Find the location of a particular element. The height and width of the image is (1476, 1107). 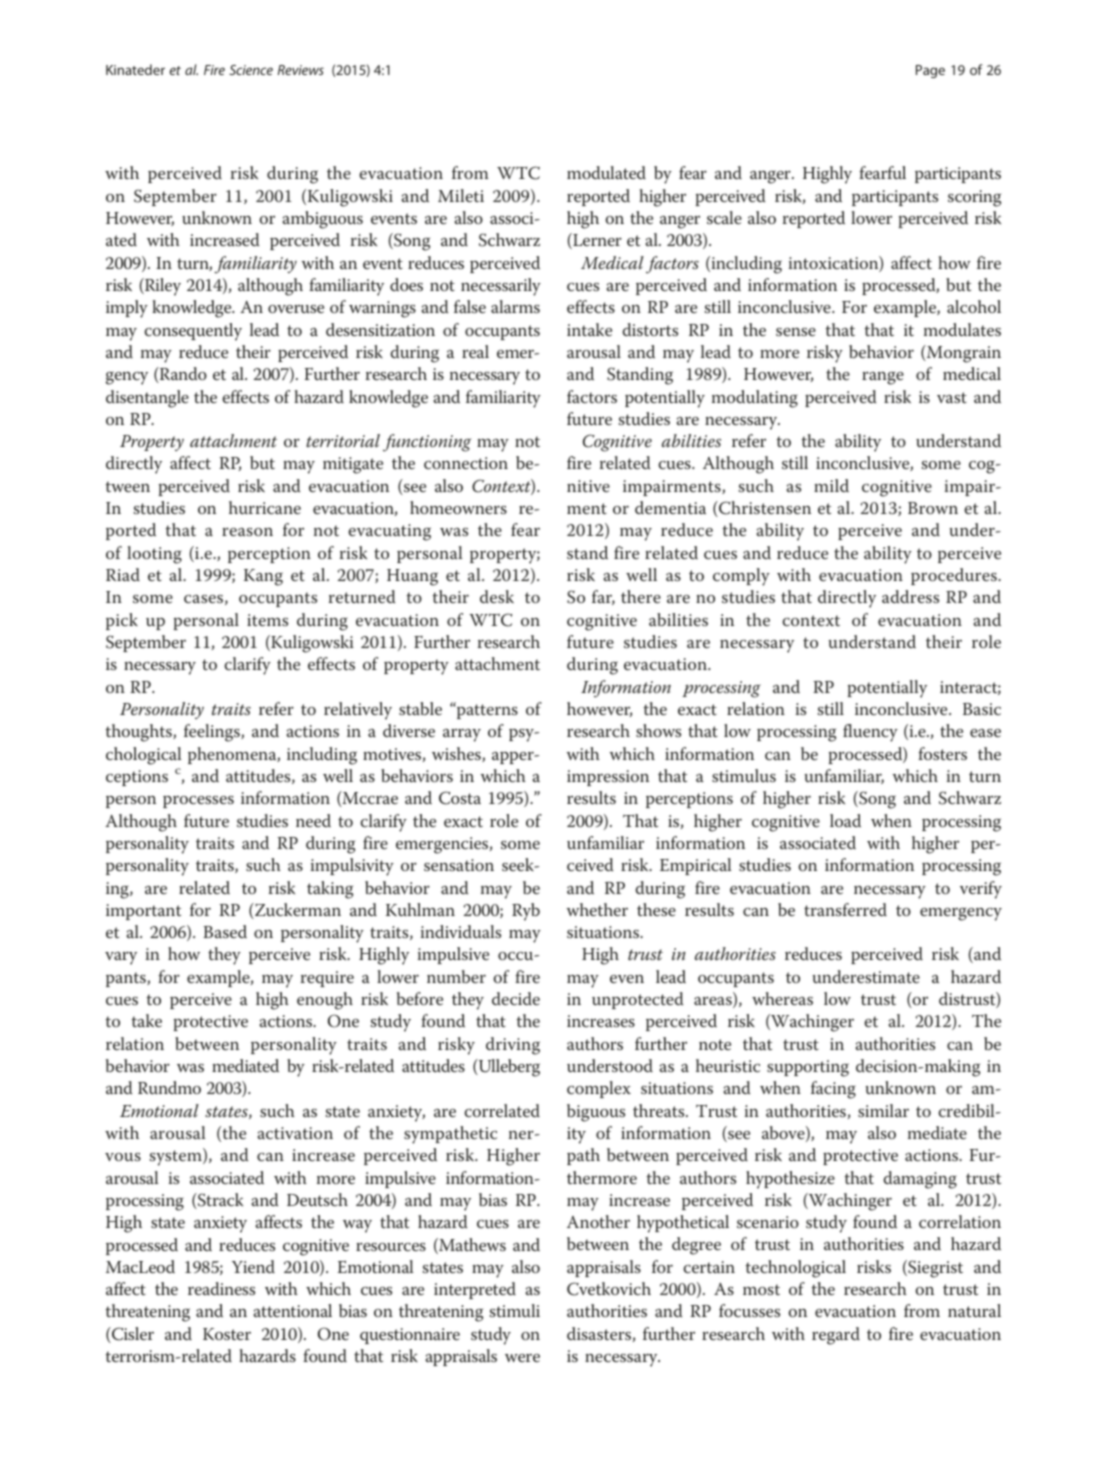

stimuli is located at coordinates (515, 1310).
